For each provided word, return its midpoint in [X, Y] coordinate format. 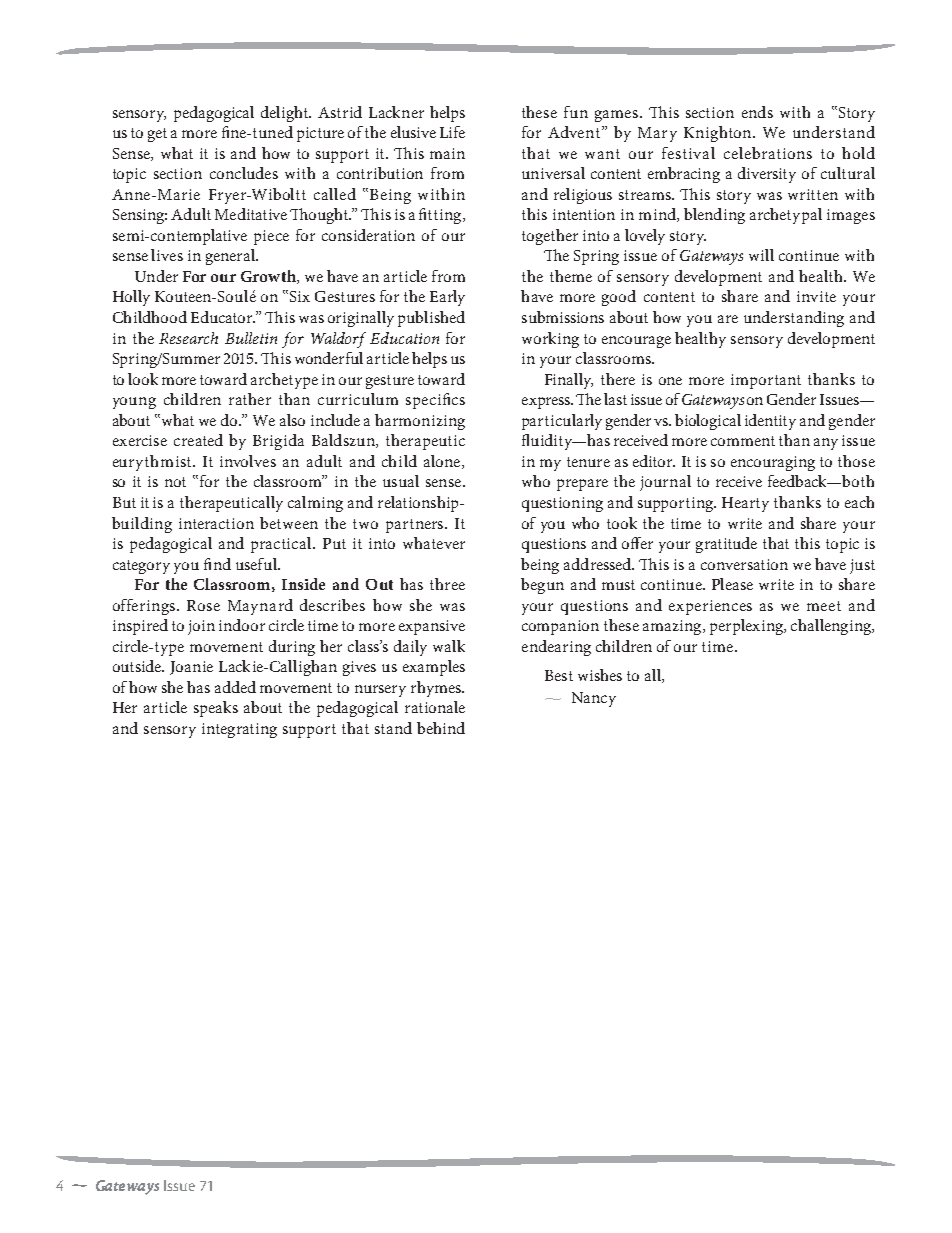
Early [447, 298]
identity [770, 422]
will [761, 255]
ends [757, 112]
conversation [744, 564]
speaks [216, 709]
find [217, 564]
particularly [562, 422]
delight [286, 114]
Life [452, 132]
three [447, 584]
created [198, 440]
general [231, 257]
